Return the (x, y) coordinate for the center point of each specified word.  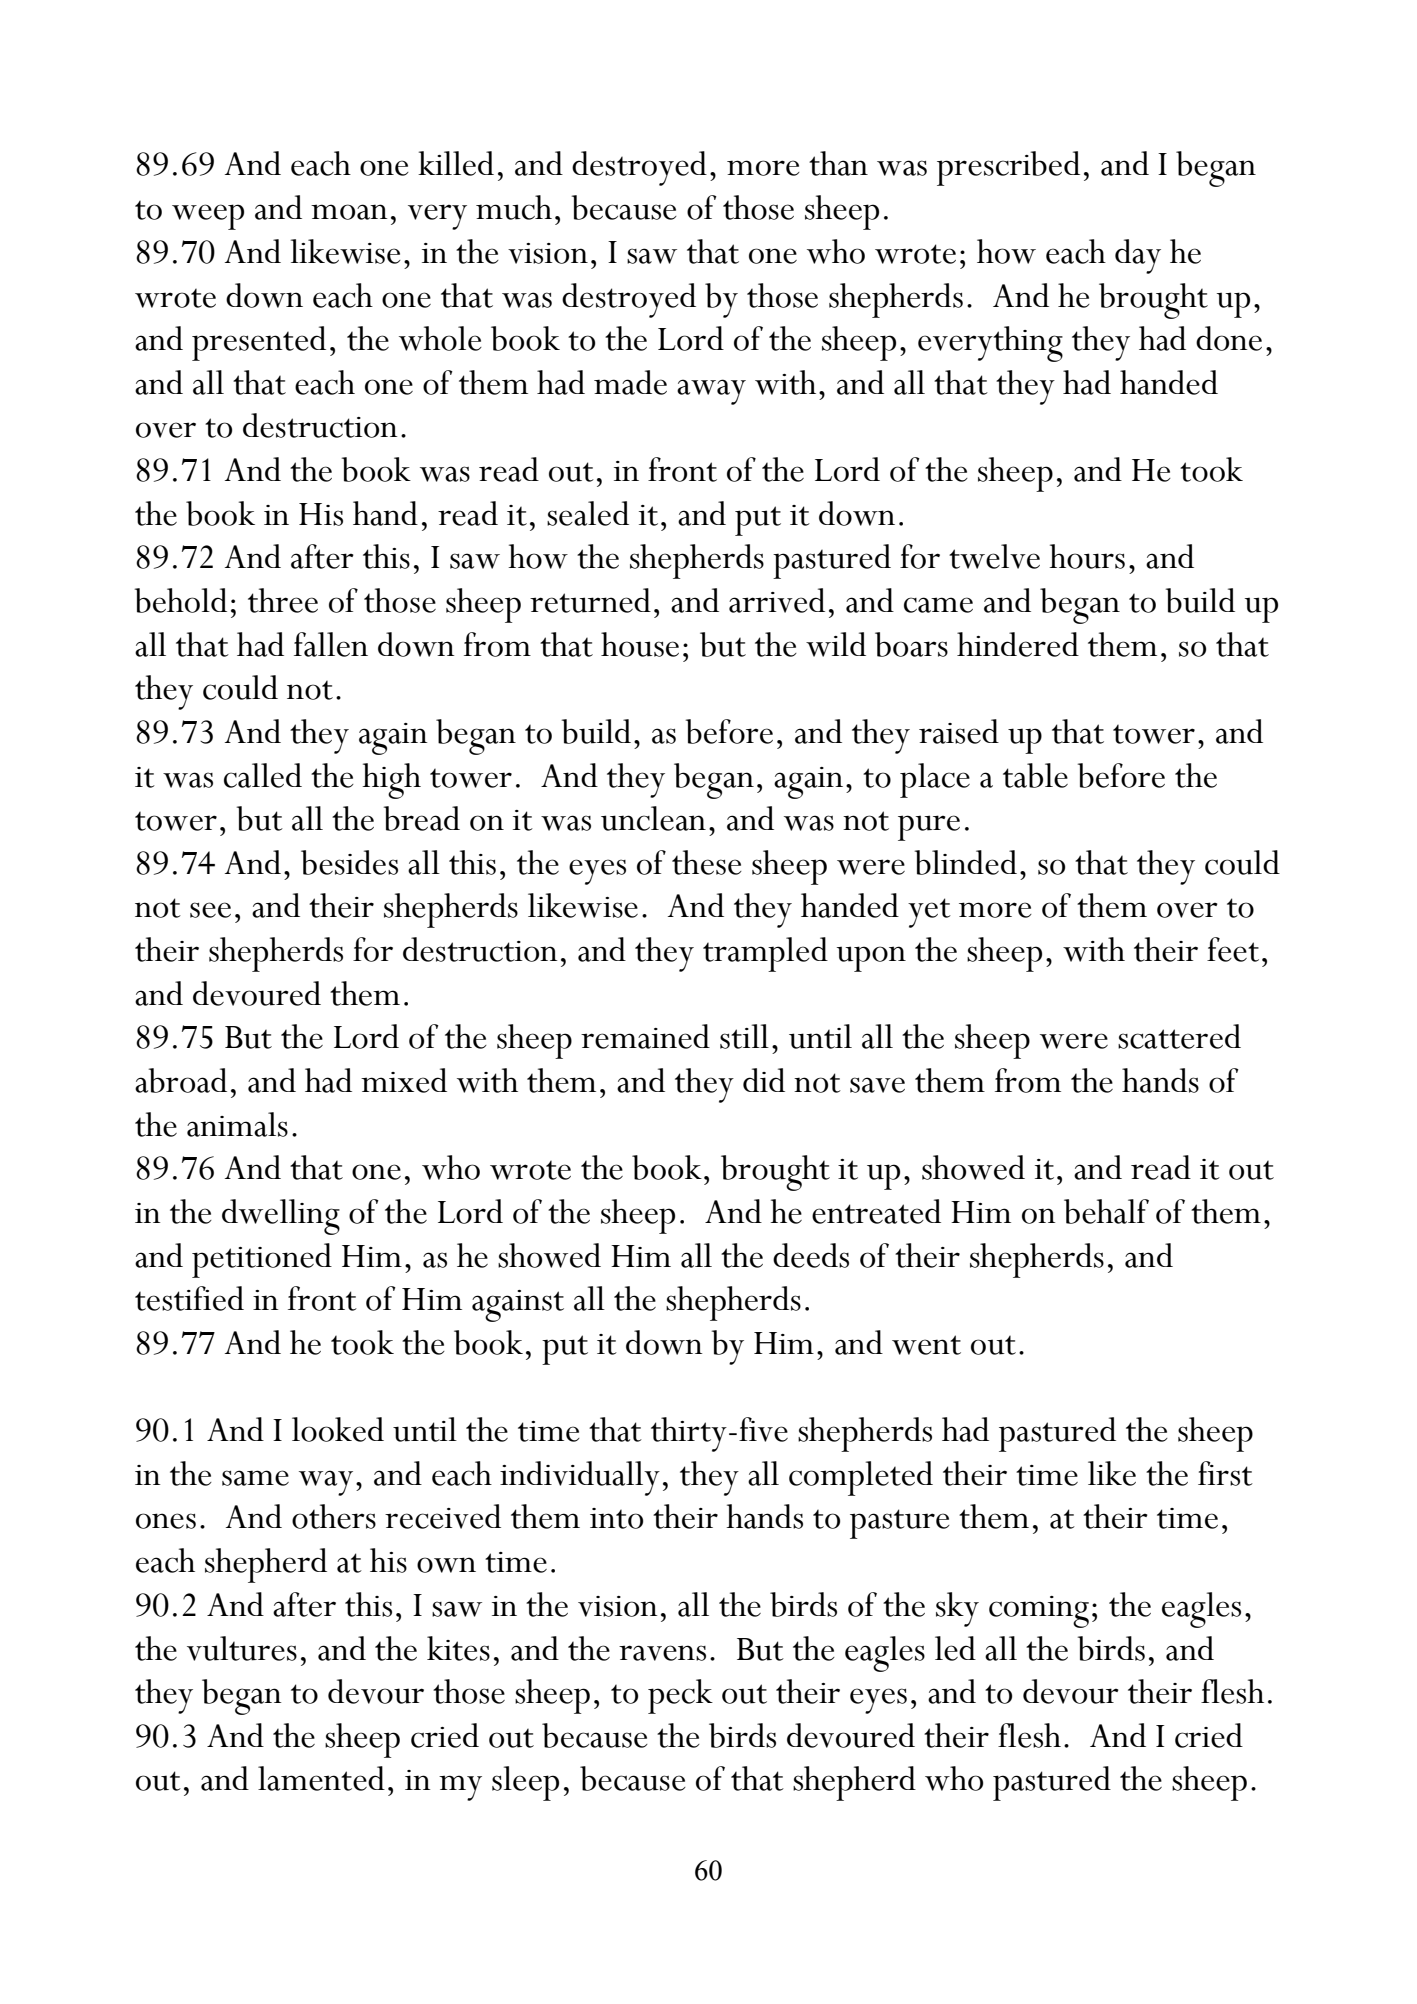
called (263, 775)
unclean (653, 818)
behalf (1106, 1211)
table (1035, 775)
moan (349, 212)
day (1138, 256)
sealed (588, 513)
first (1225, 1473)
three (283, 600)
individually (580, 1478)
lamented (321, 1778)
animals (237, 1124)
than (838, 163)
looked (338, 1429)
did (764, 1080)
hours (1087, 556)
